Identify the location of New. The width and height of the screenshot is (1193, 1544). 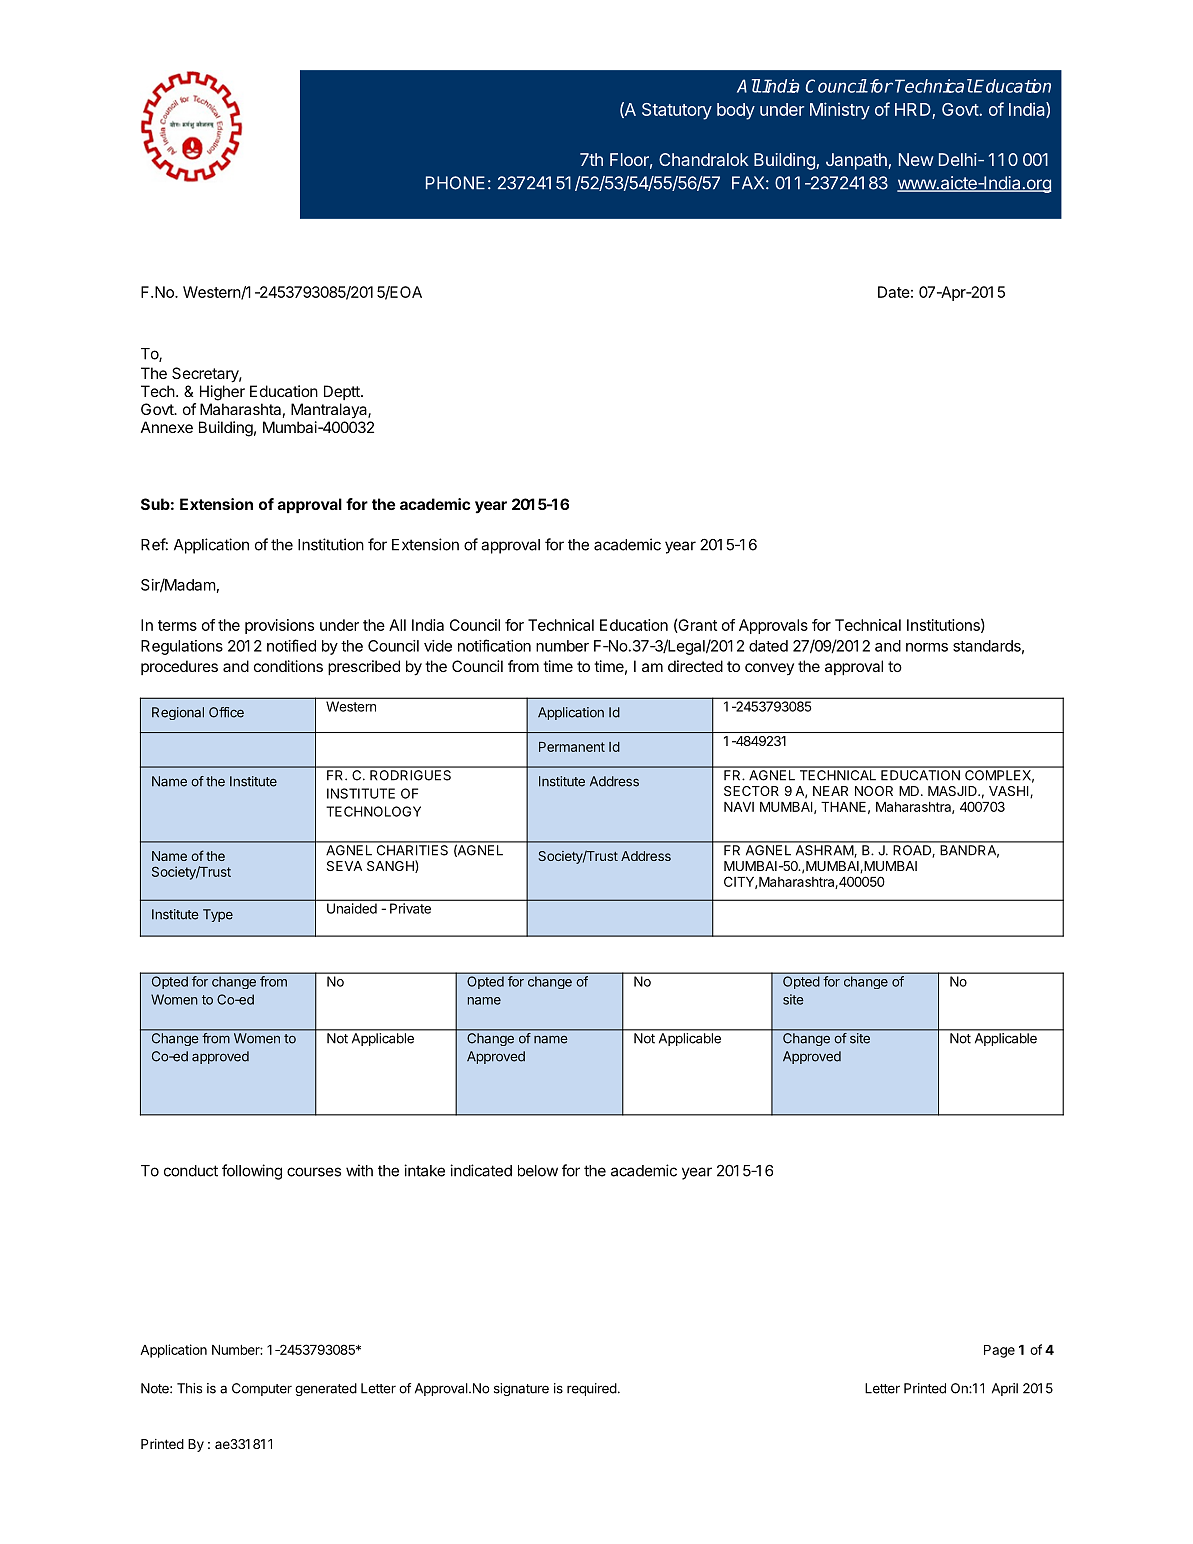
(916, 159).
